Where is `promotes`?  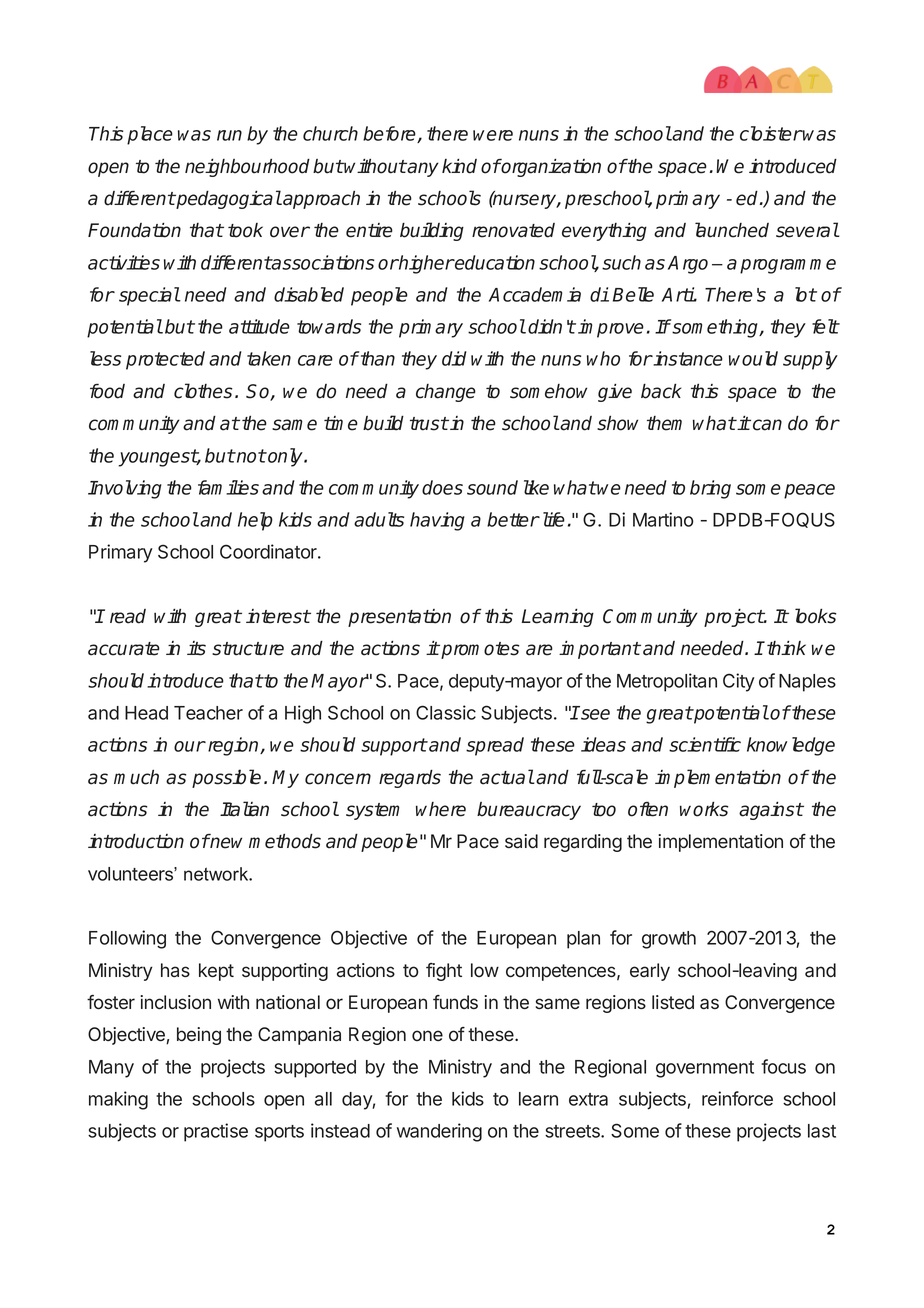
promotes is located at coordinates (479, 650).
